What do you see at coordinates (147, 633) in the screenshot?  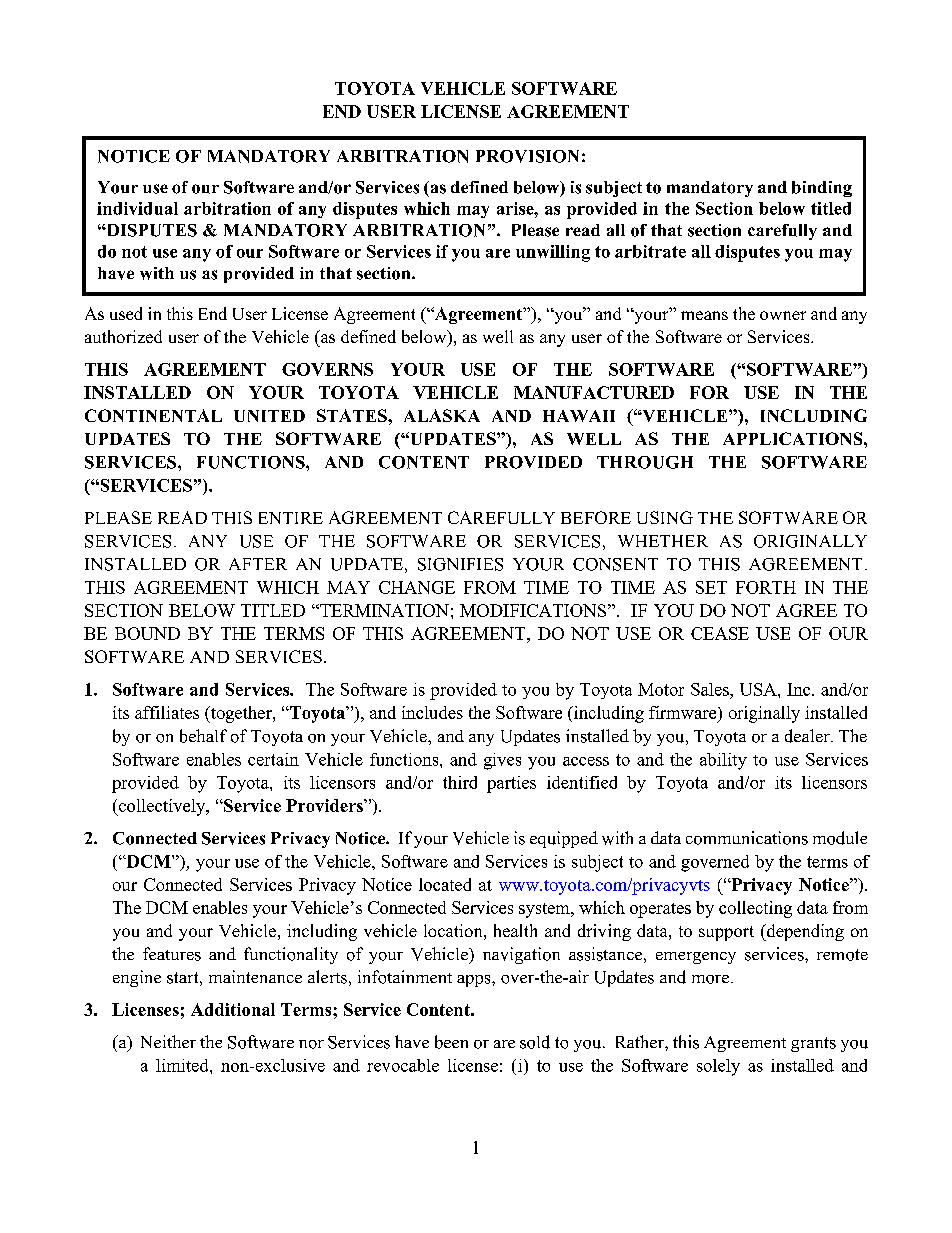 I see `BOUND` at bounding box center [147, 633].
